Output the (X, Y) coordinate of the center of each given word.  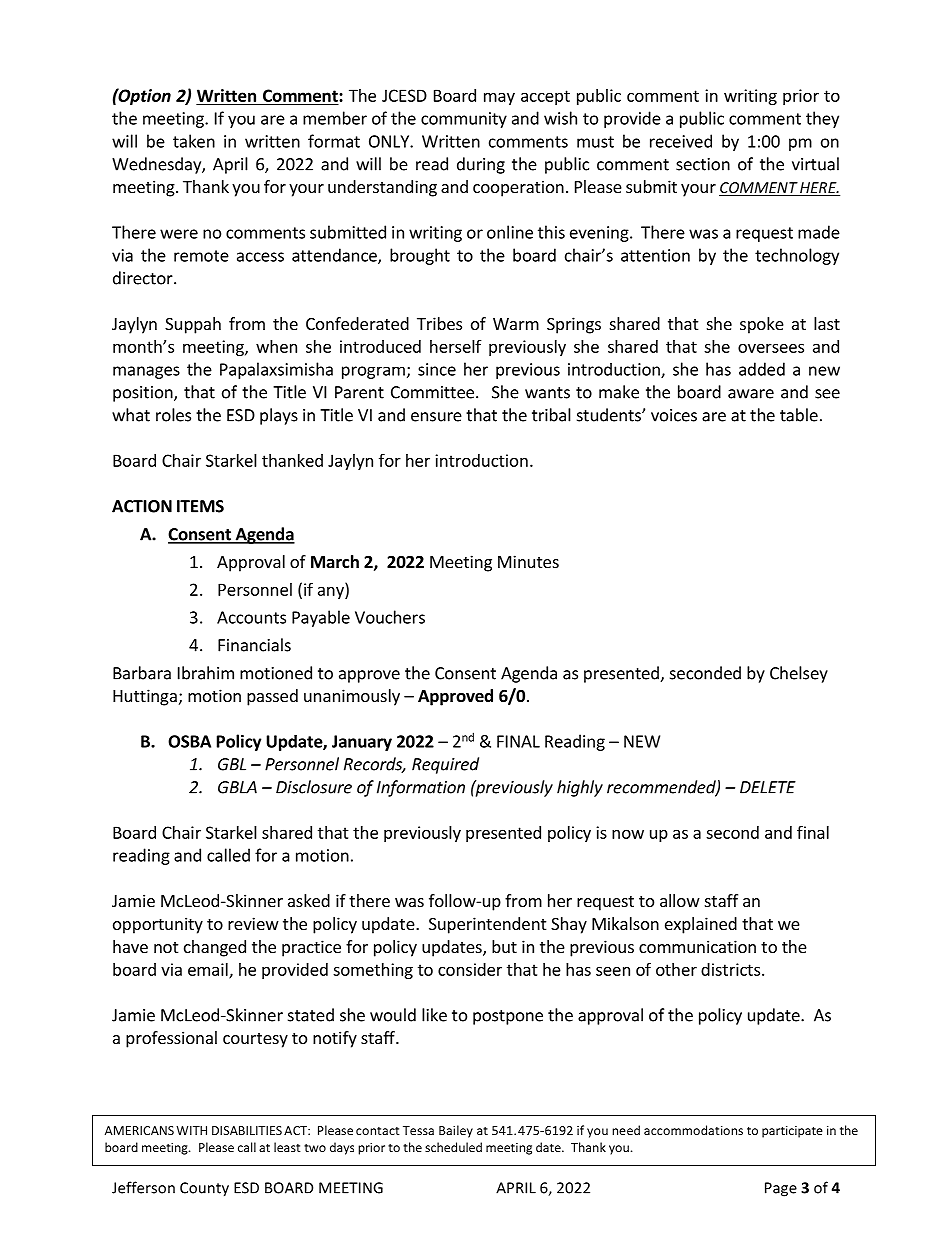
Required (445, 765)
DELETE (768, 787)
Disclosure (314, 787)
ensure (436, 417)
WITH (191, 1130)
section (703, 164)
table (799, 415)
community (464, 120)
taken (194, 141)
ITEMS (200, 506)
